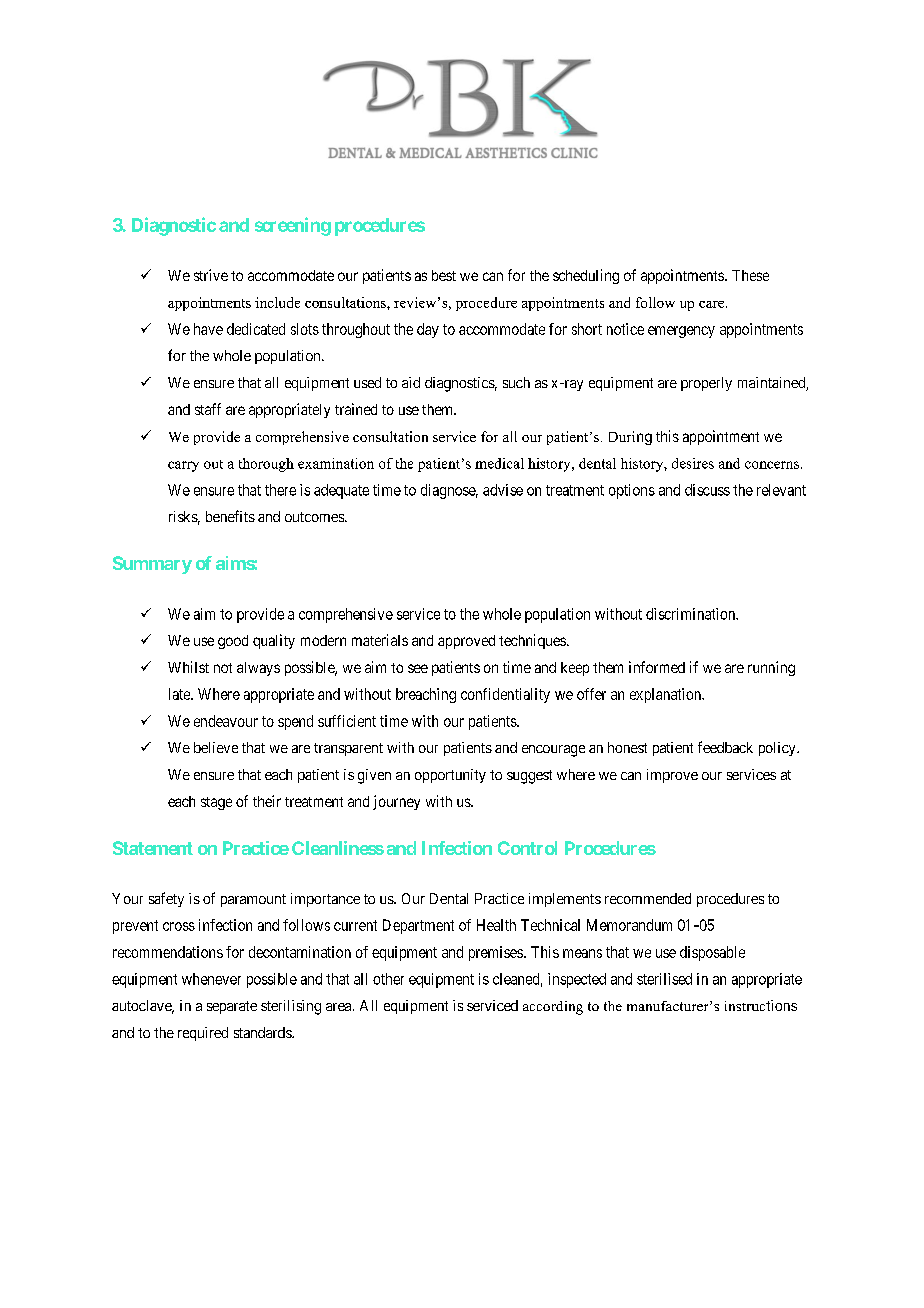 Image resolution: width=924 pixels, height=1308 pixels. I want to click on advise, so click(503, 490).
